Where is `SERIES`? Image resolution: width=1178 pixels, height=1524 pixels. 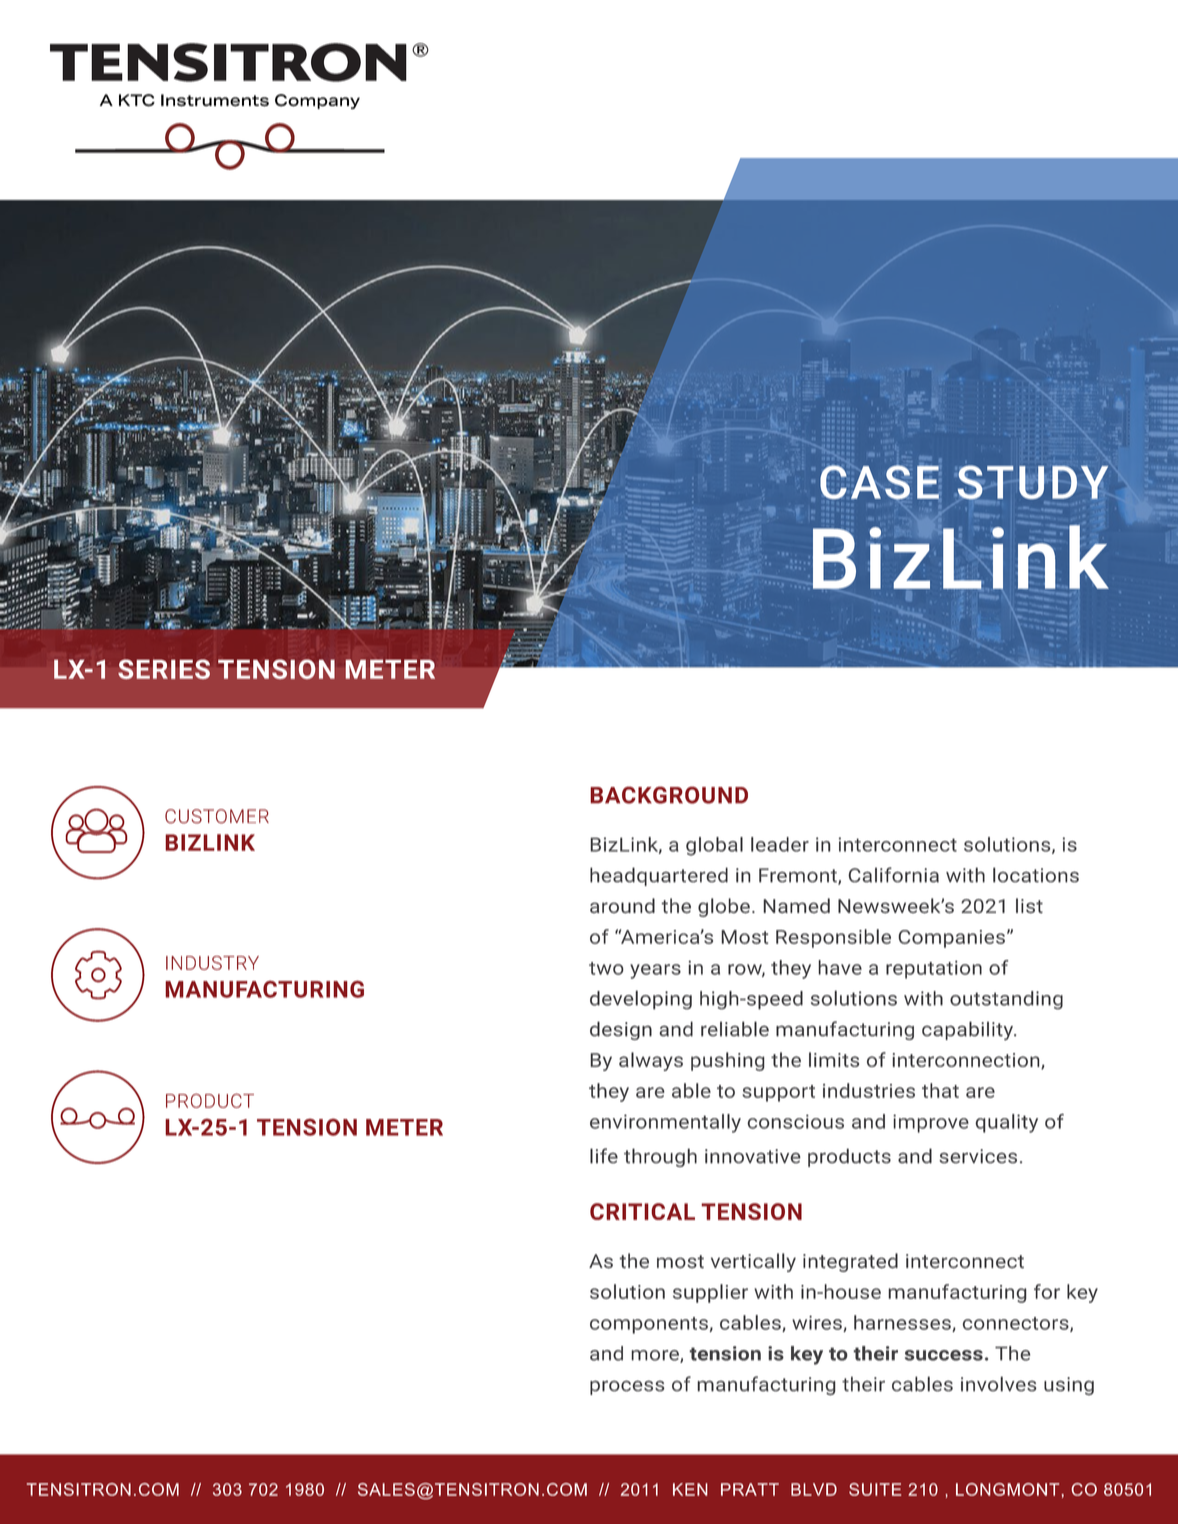
SERIES is located at coordinates (164, 669).
